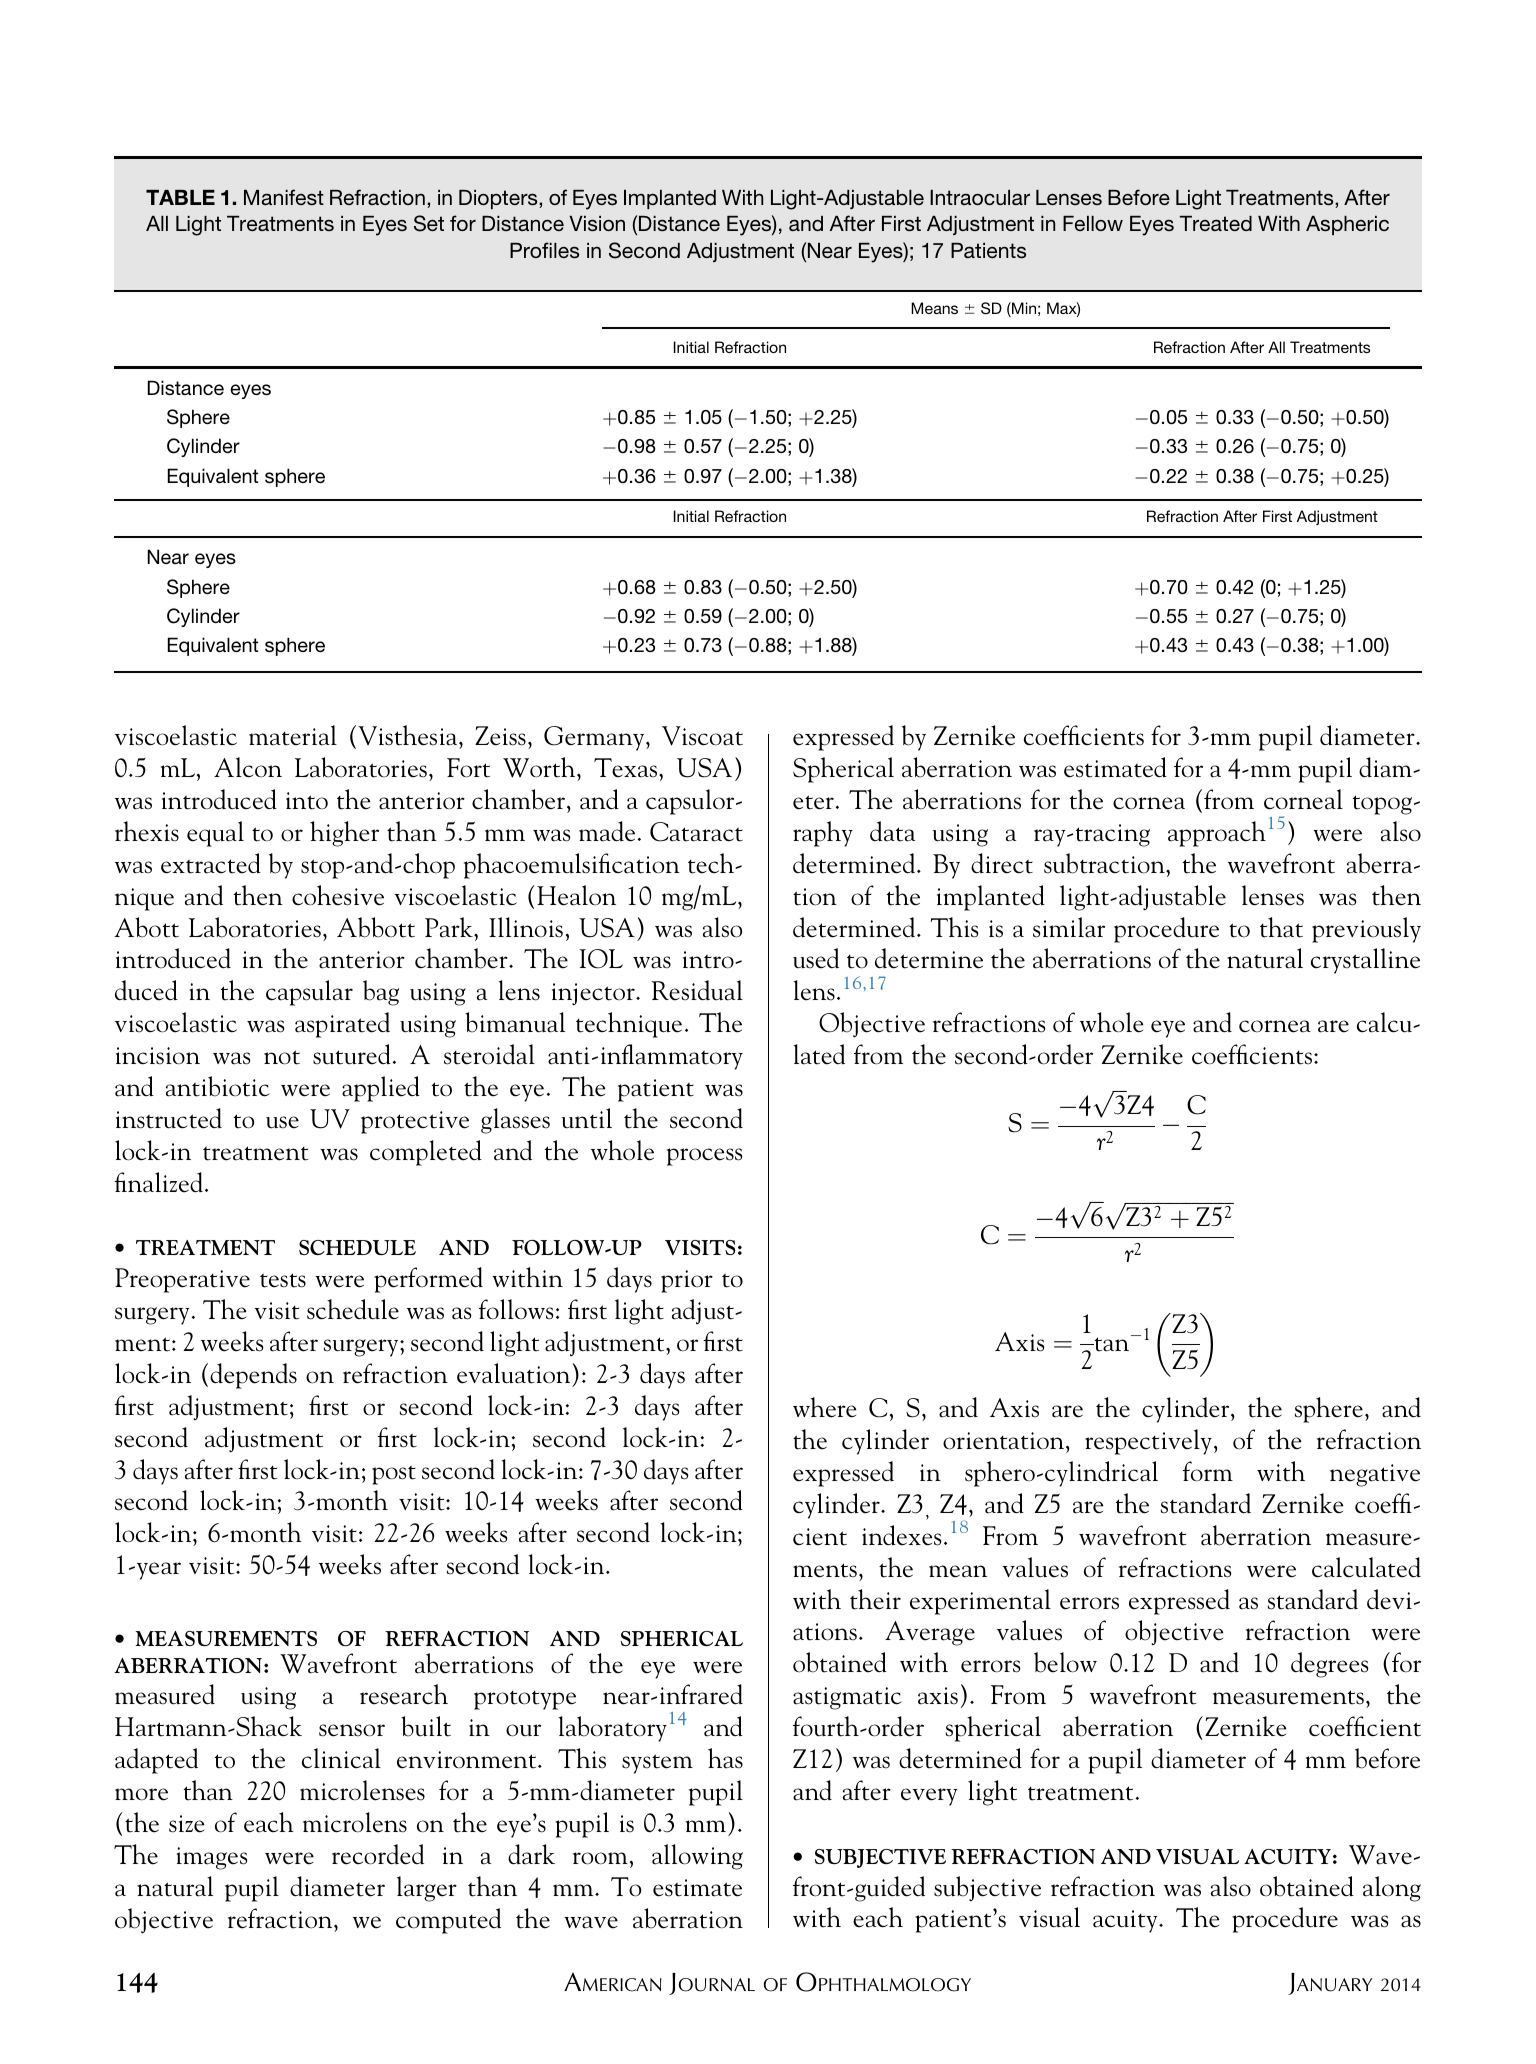  What do you see at coordinates (696, 832) in the screenshot?
I see `Cataract` at bounding box center [696, 832].
